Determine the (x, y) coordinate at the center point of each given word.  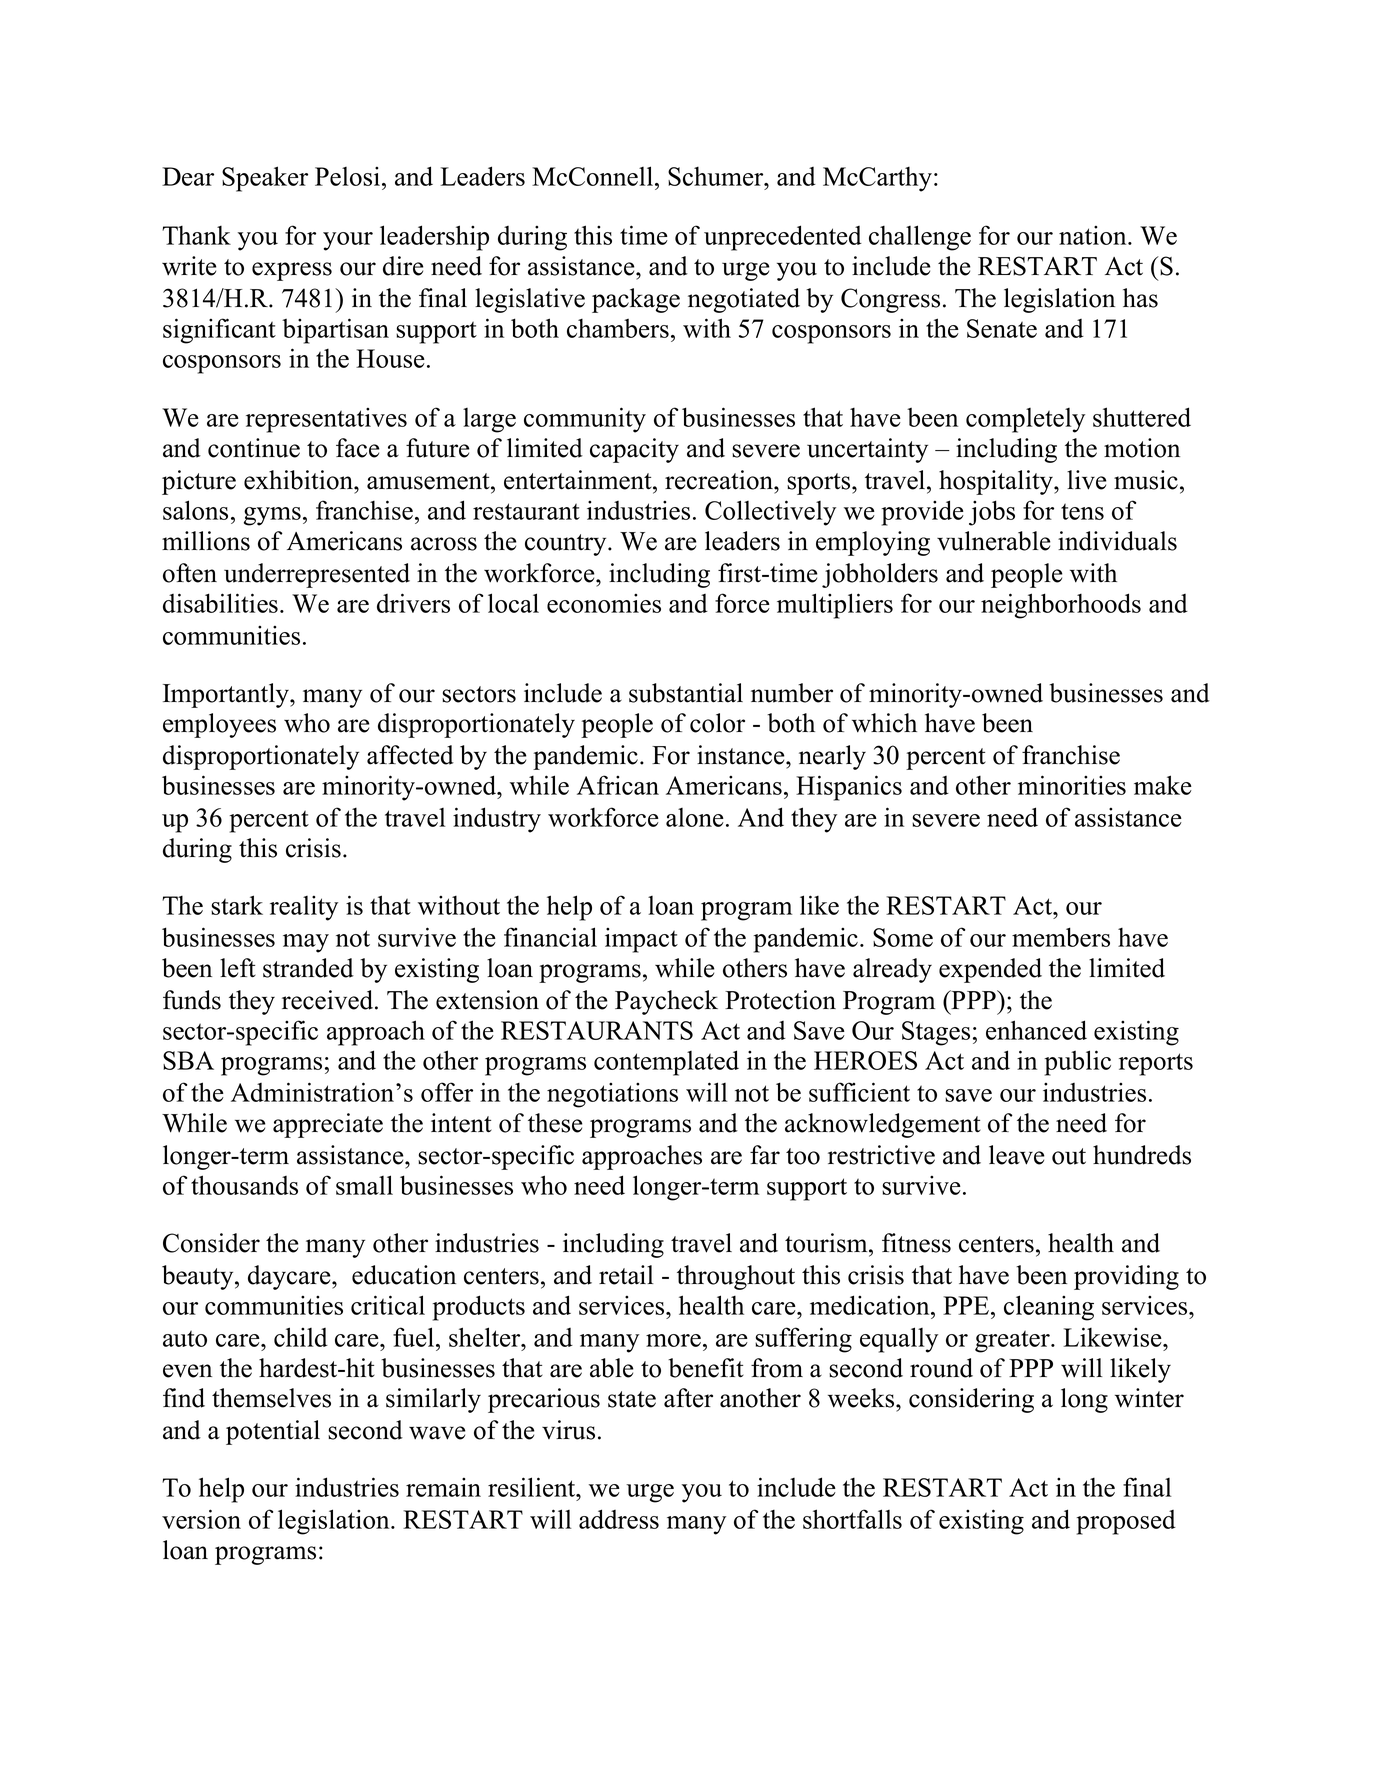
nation (1094, 235)
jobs (992, 513)
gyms (272, 516)
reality (304, 908)
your (348, 241)
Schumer (716, 176)
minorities (1072, 785)
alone (695, 817)
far (765, 1155)
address (619, 1519)
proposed (1126, 1522)
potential (273, 1432)
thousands (244, 1185)
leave (1016, 1155)
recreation (720, 480)
